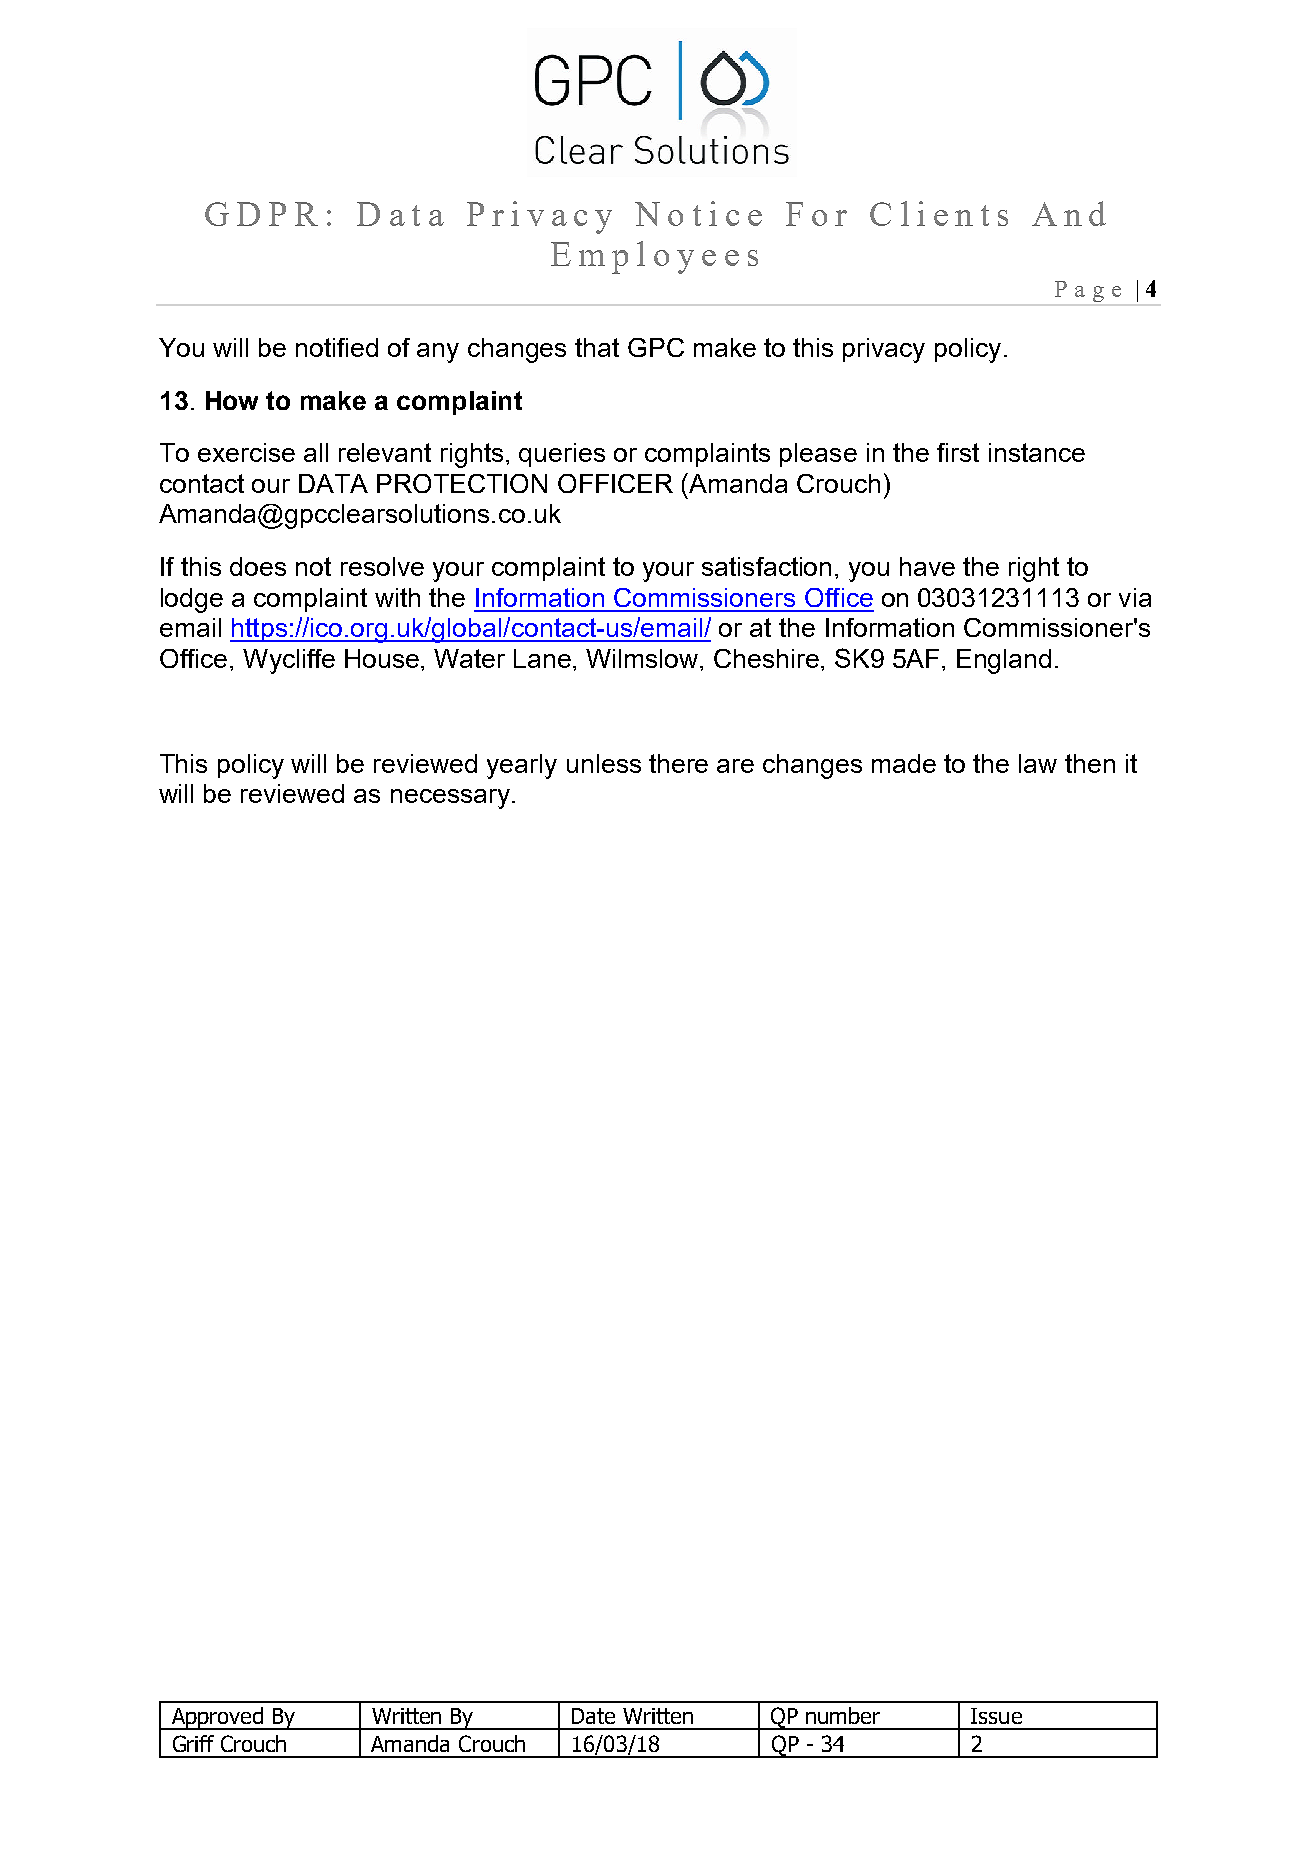 Image resolution: width=1316 pixels, height=1863 pixels. I want to click on notified, so click(337, 347).
